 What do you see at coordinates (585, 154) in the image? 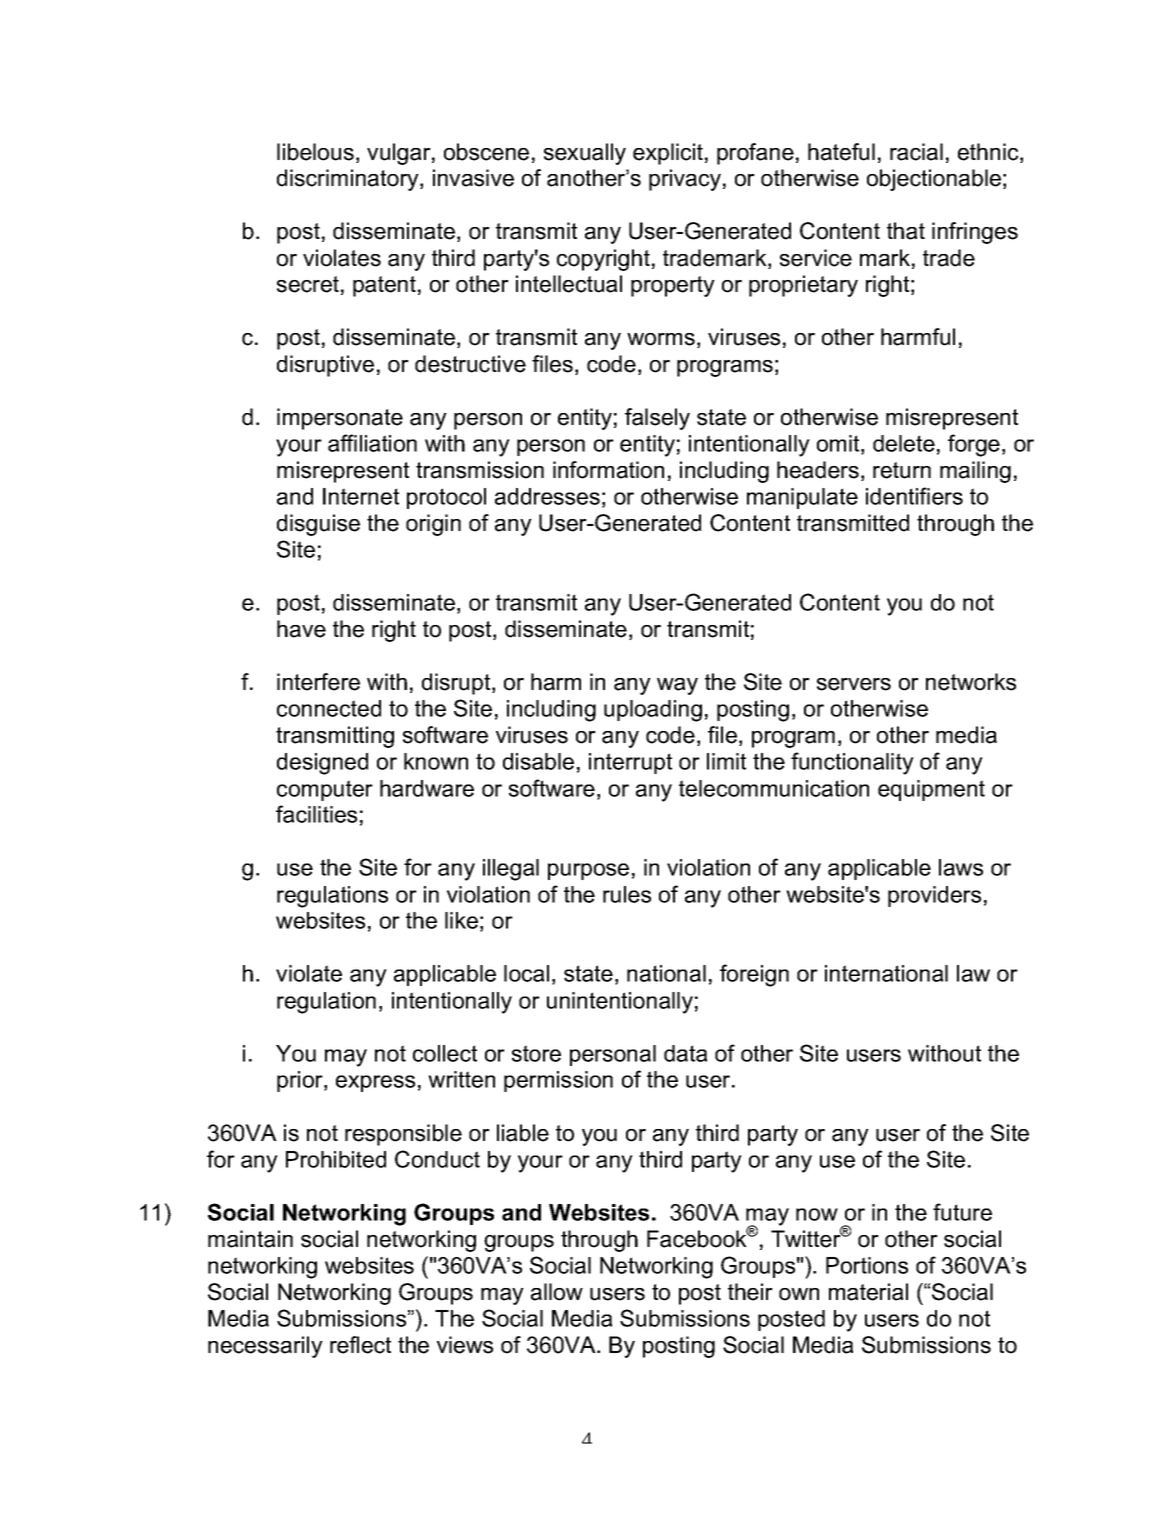
I see `sexually` at bounding box center [585, 154].
